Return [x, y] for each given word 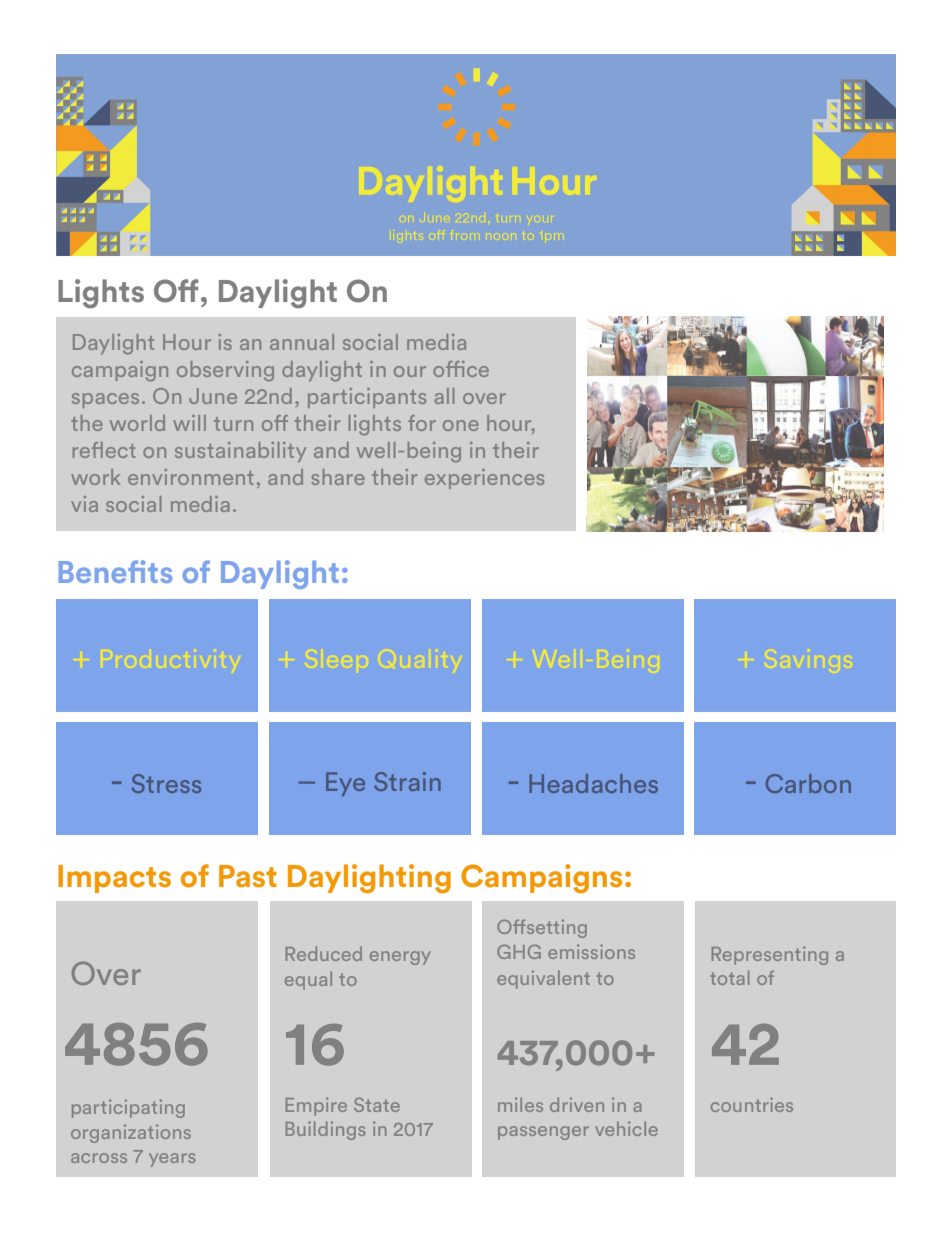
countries [752, 1104]
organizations [131, 1133]
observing [225, 371]
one [461, 425]
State [377, 1104]
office [461, 369]
